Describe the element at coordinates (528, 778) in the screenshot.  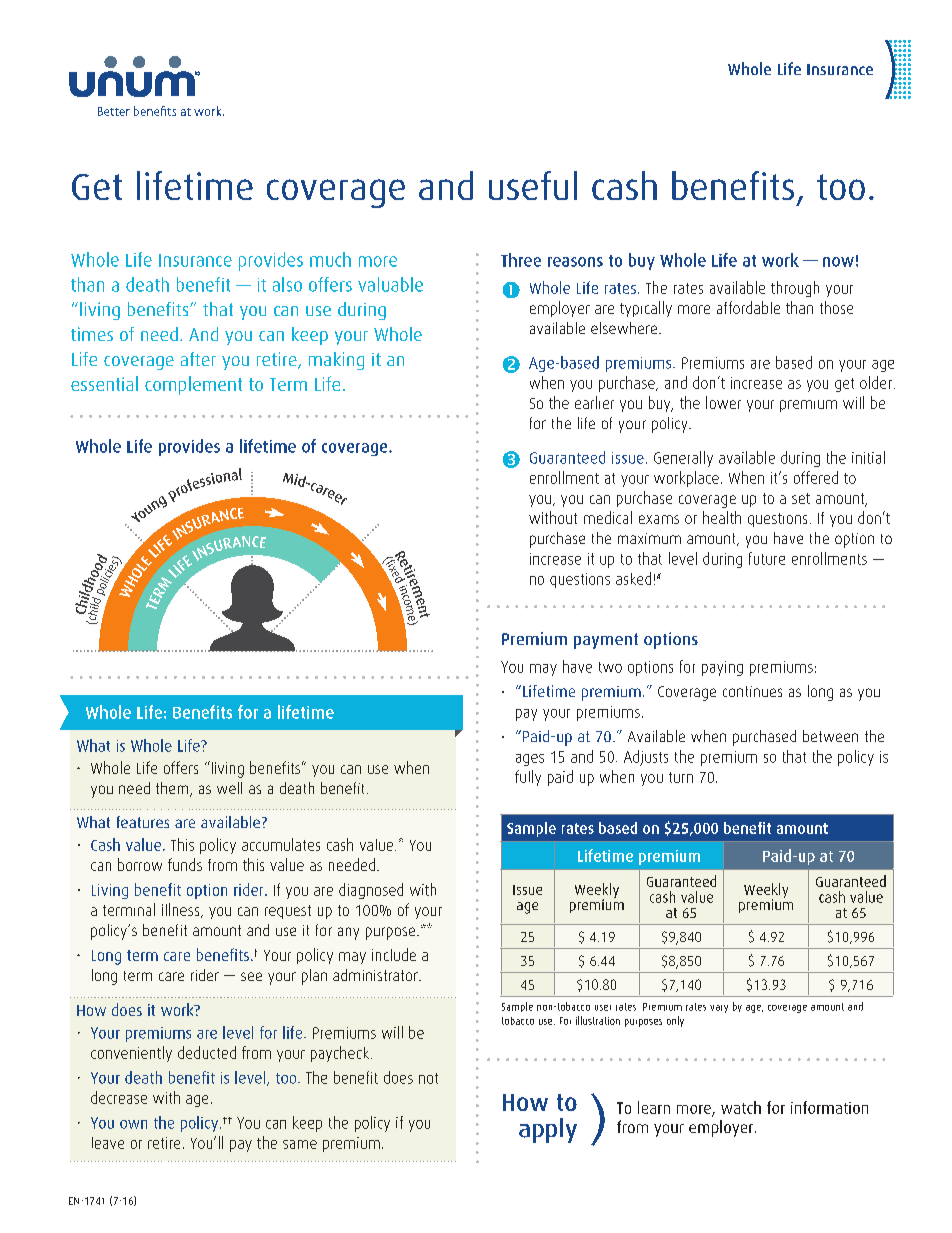
I see `fully` at that location.
